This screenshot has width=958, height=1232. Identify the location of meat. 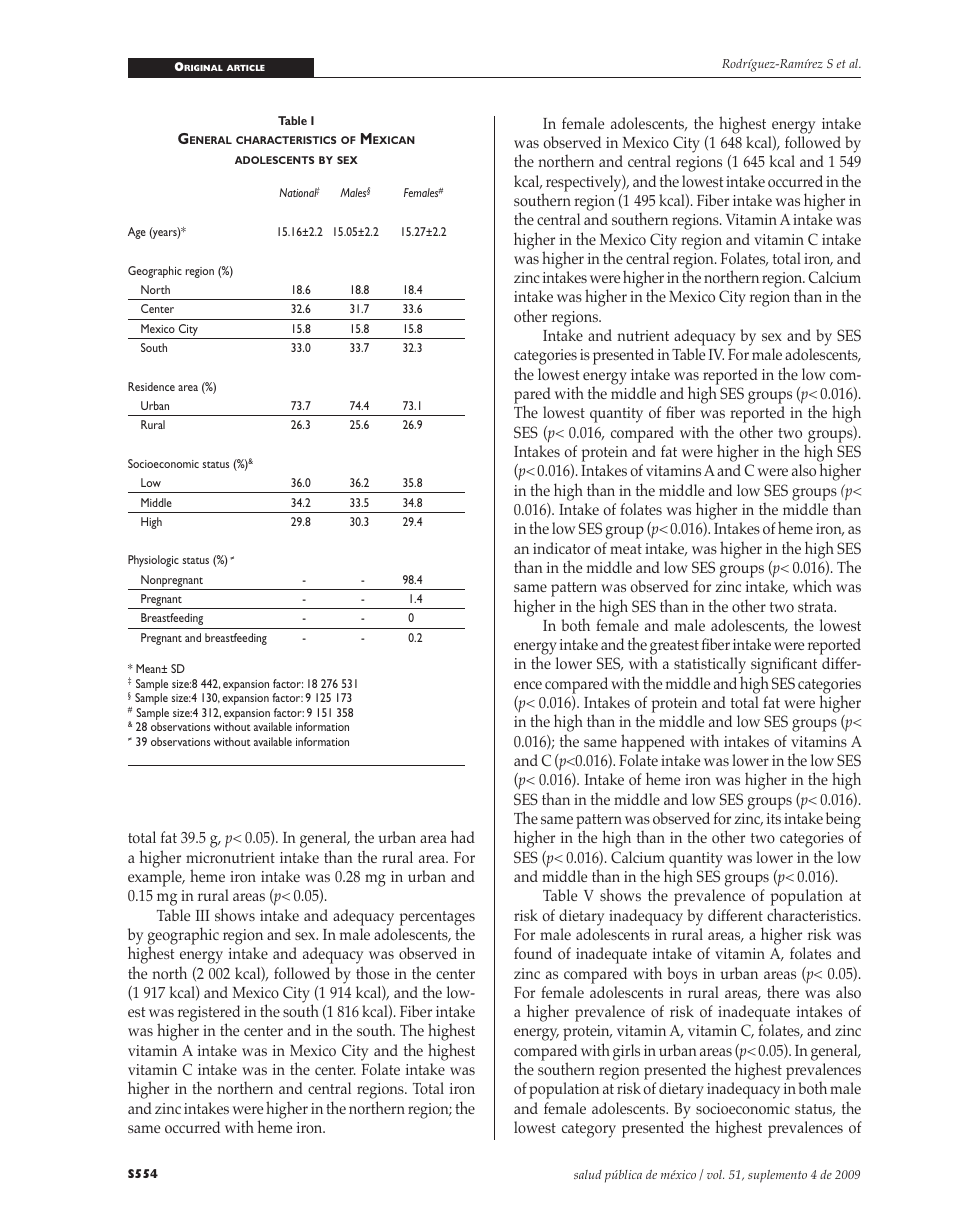
(626, 549).
